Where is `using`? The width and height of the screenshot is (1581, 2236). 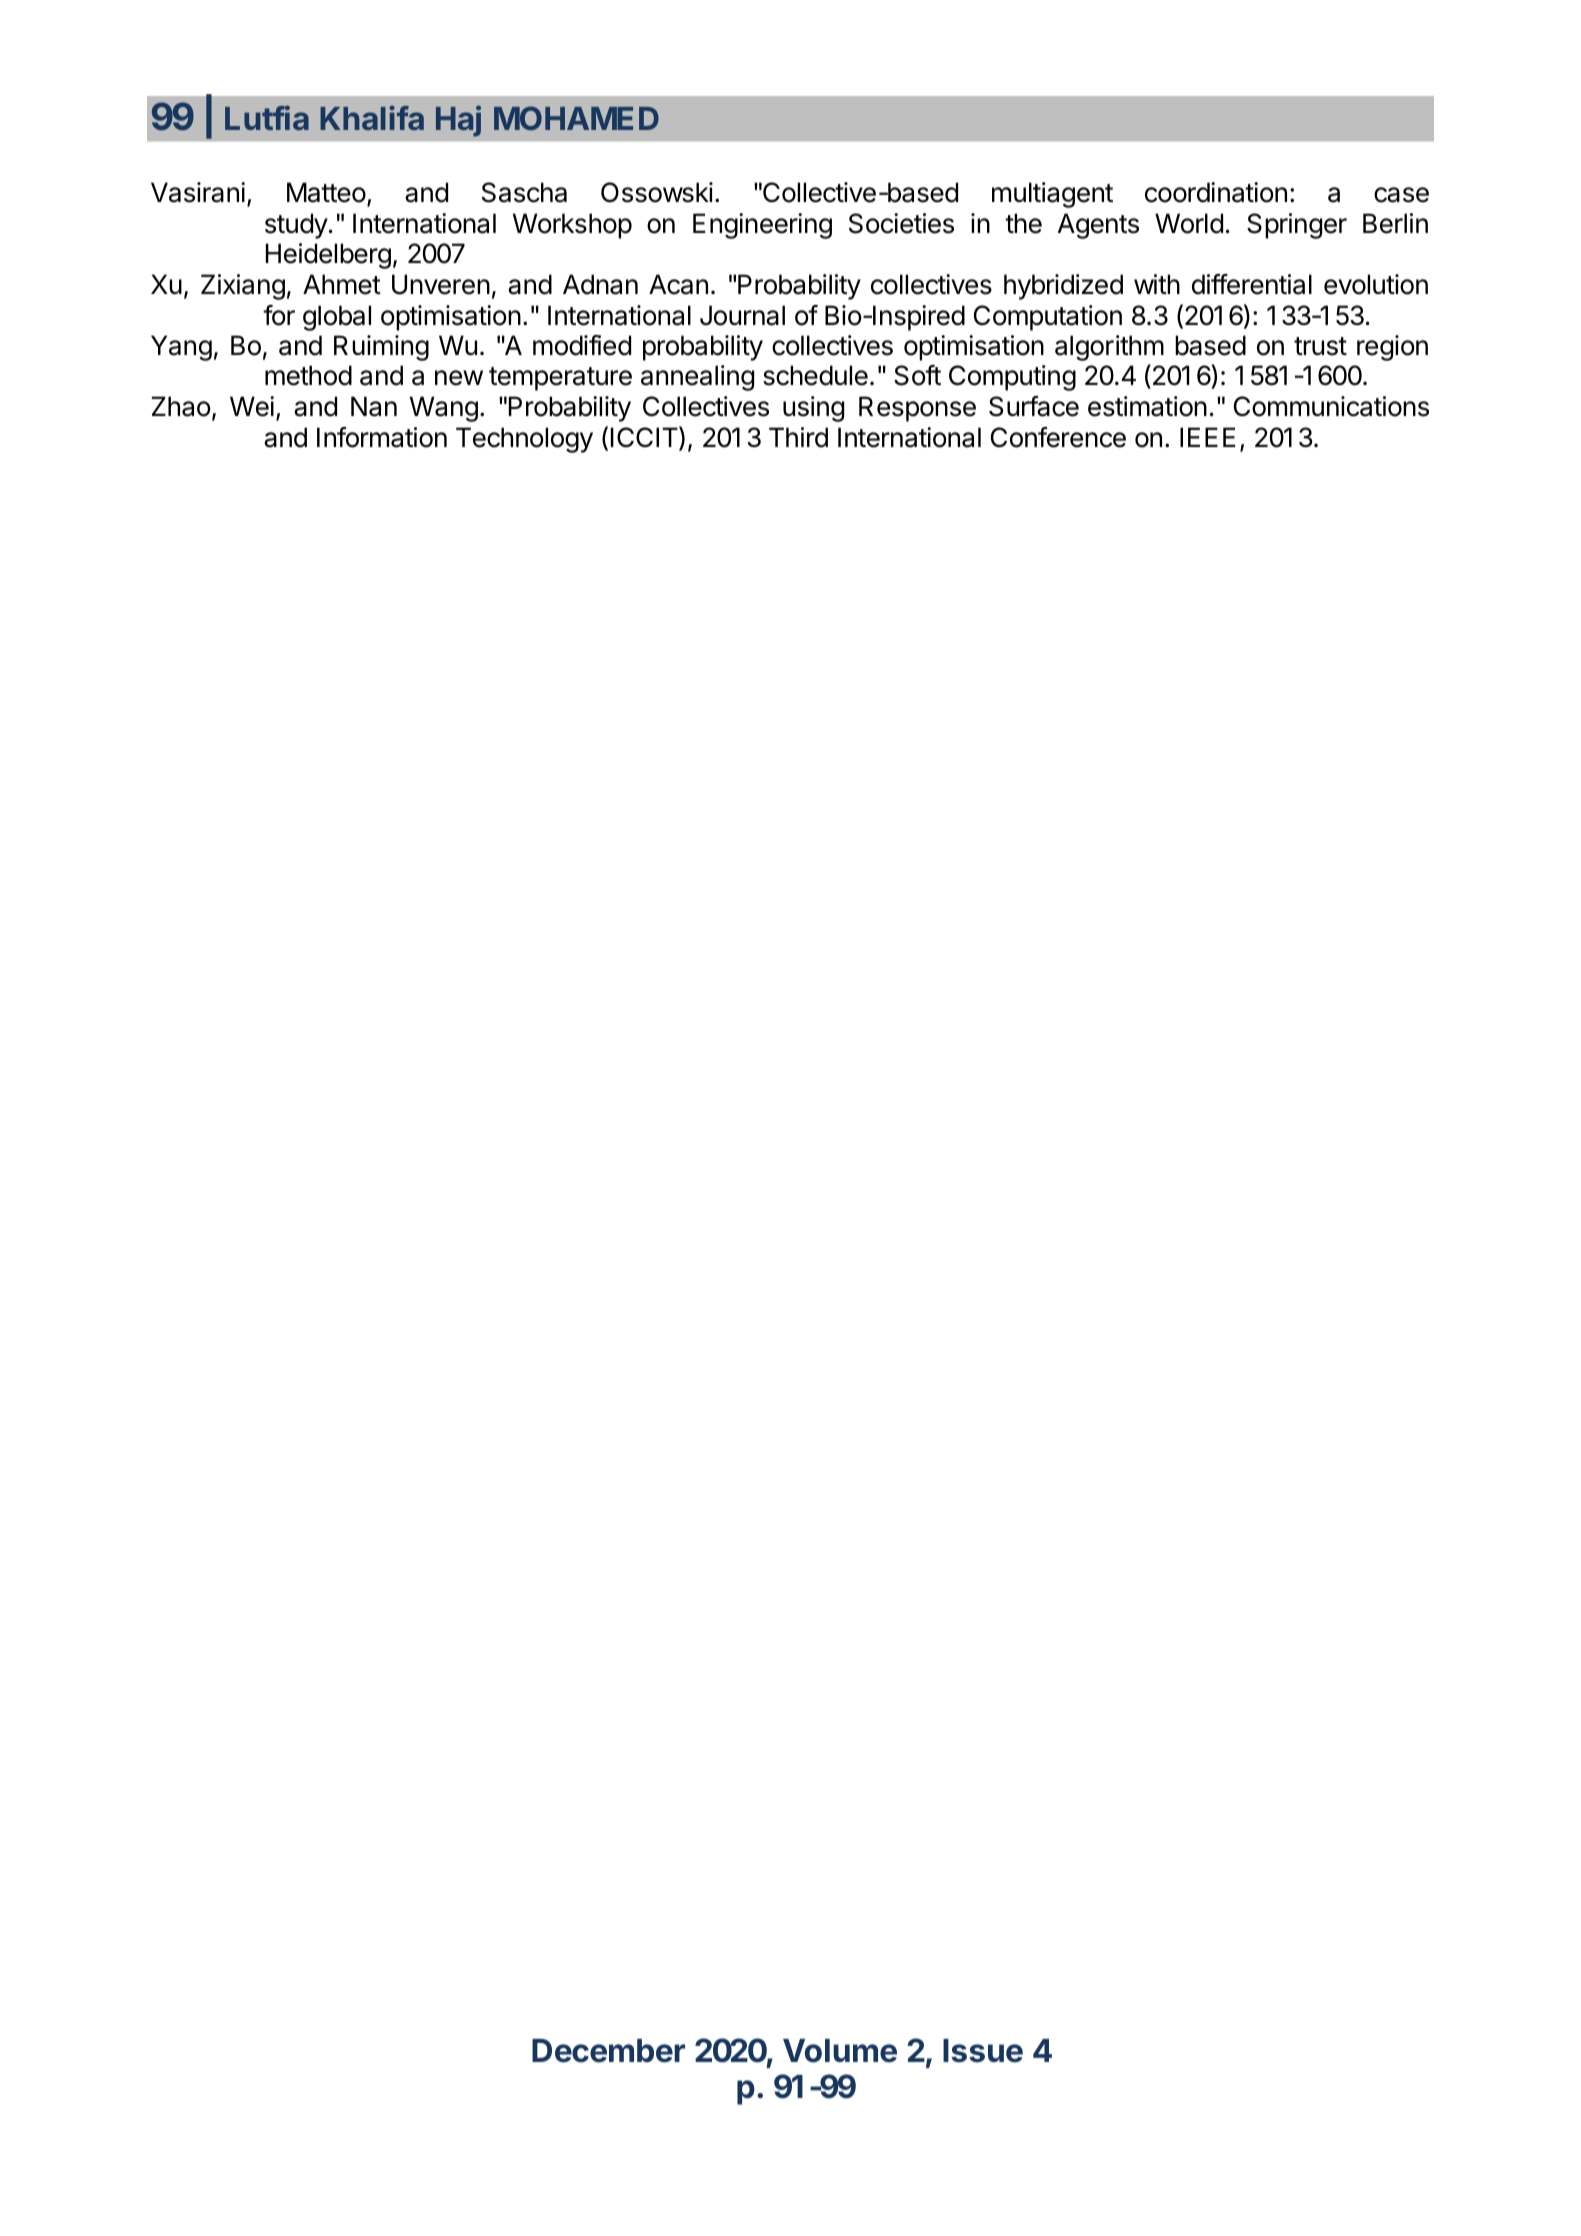 using is located at coordinates (813, 409).
